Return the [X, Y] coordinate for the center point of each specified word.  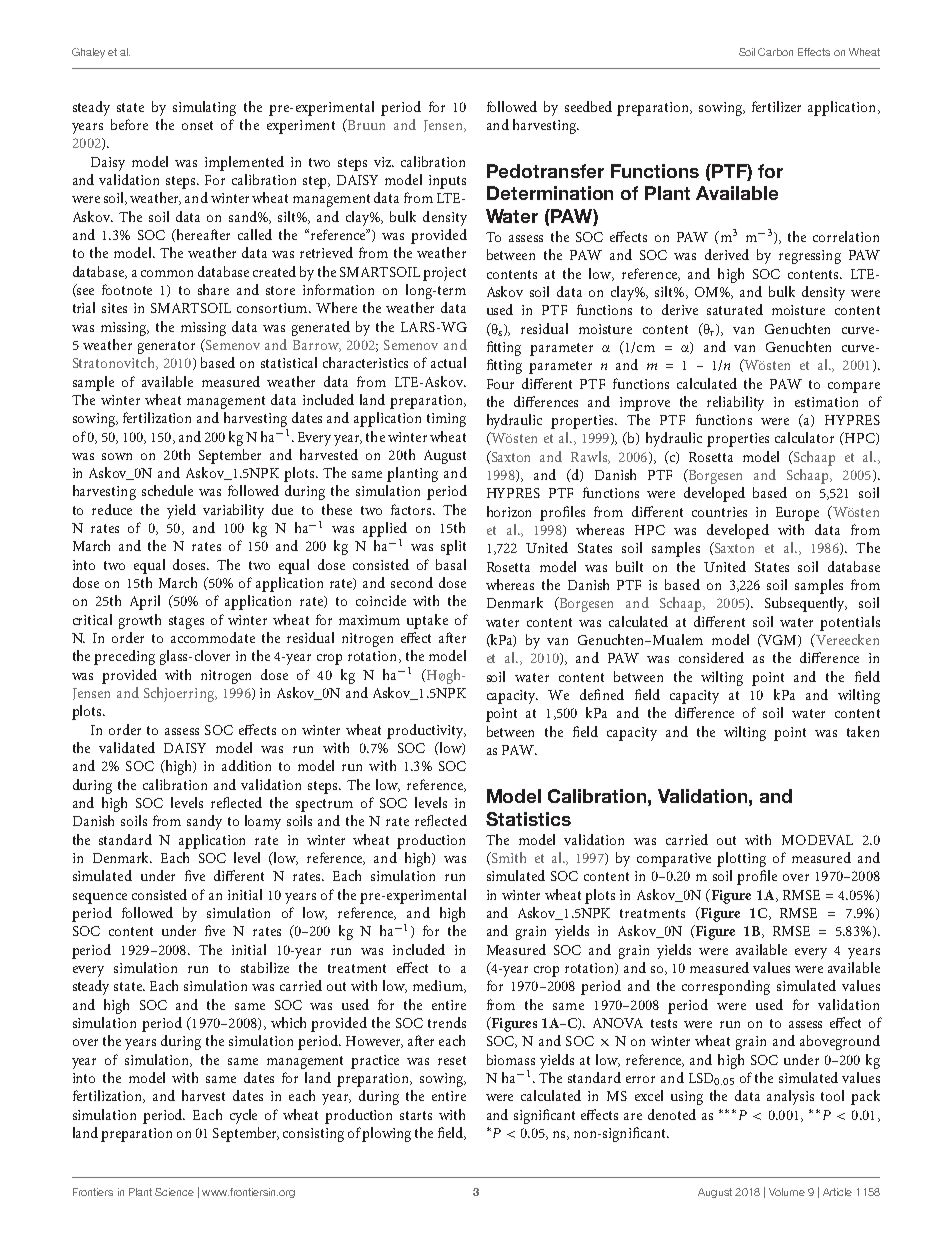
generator [166, 347]
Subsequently [806, 604]
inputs [447, 182]
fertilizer [776, 106]
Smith [507, 858]
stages [186, 622]
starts [416, 1115]
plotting [741, 859]
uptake [427, 621]
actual [448, 362]
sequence [100, 898]
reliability [735, 403]
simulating [204, 108]
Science [174, 1192]
